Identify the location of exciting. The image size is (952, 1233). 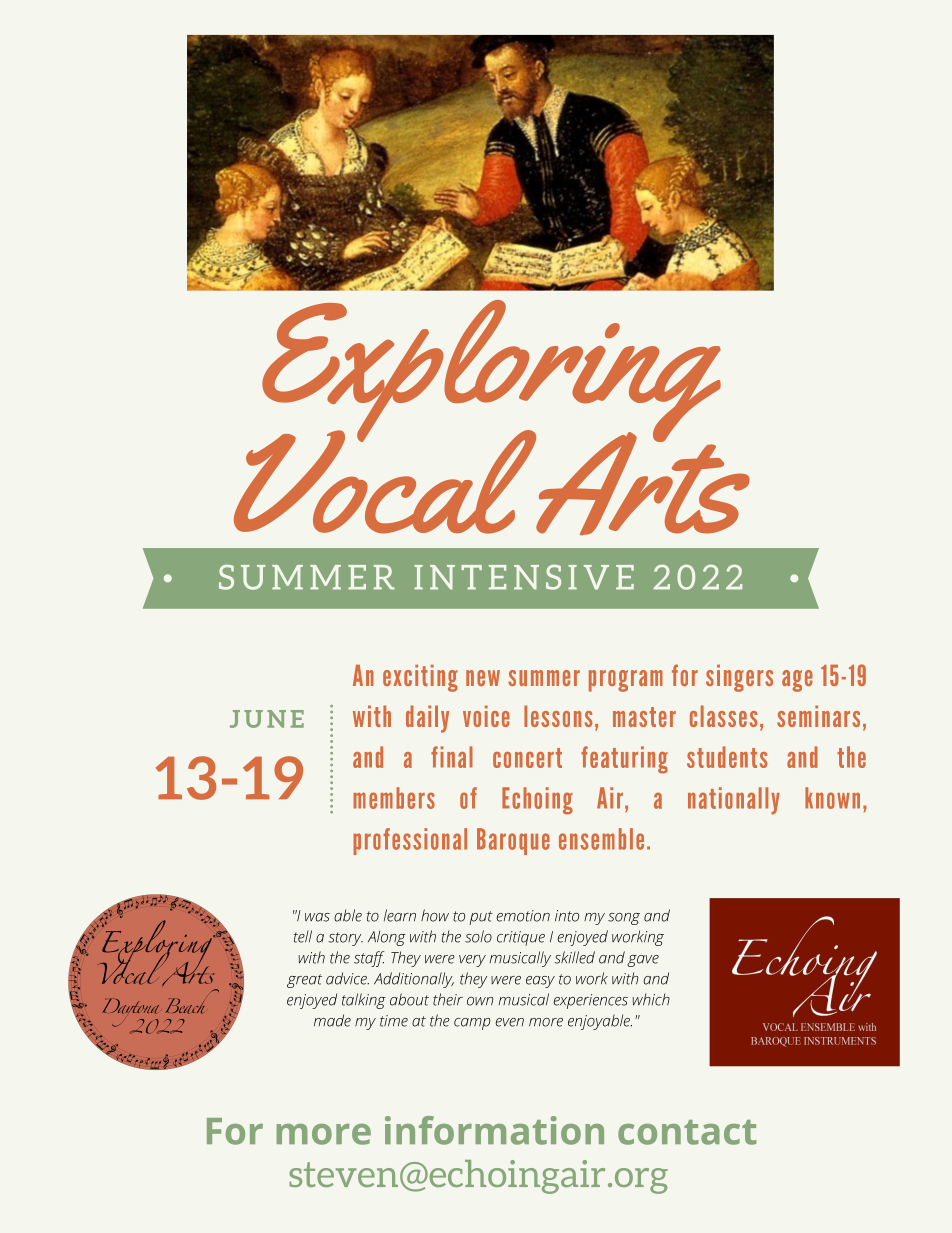
(420, 678).
